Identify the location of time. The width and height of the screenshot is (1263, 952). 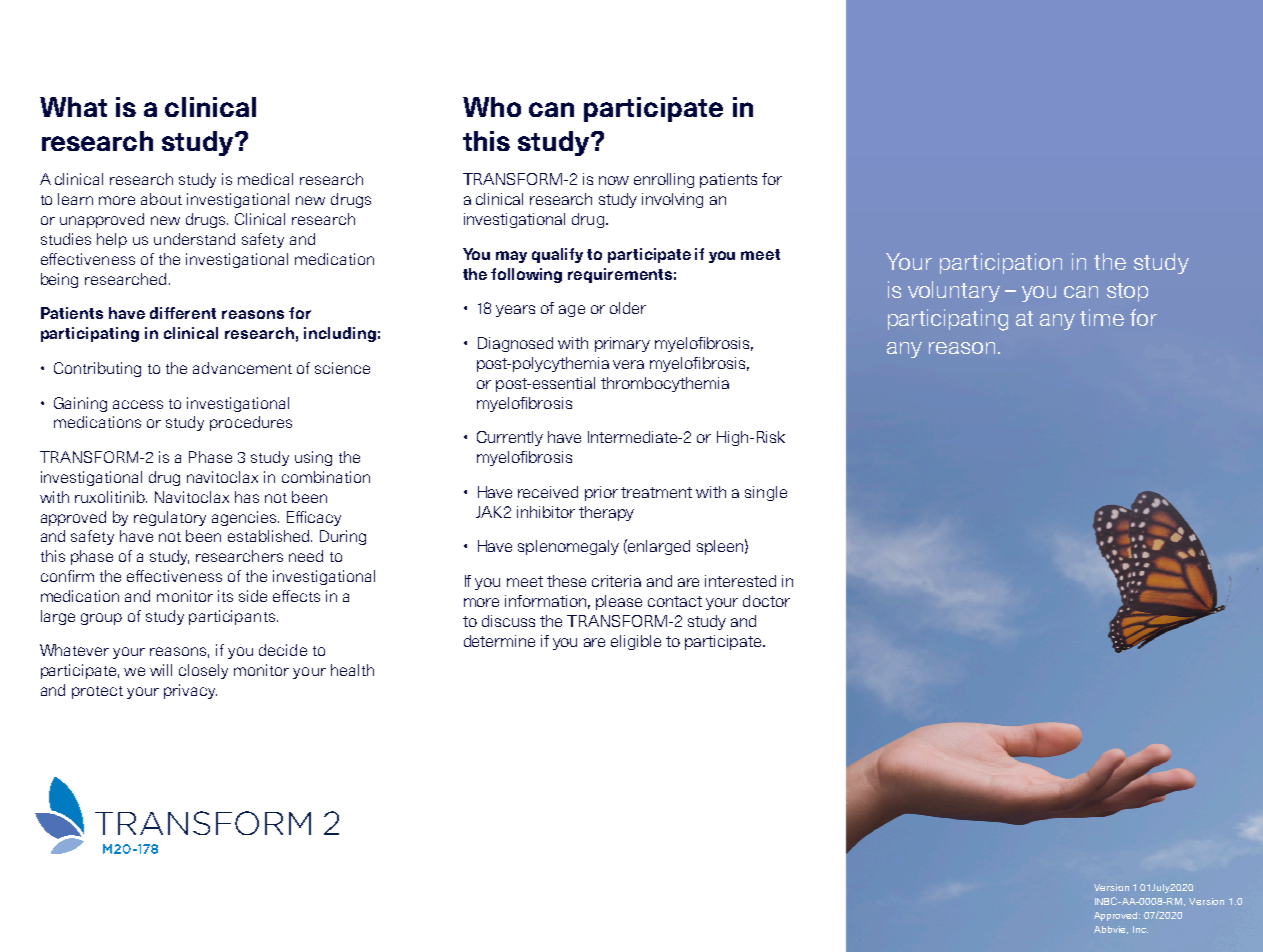
(1102, 317).
